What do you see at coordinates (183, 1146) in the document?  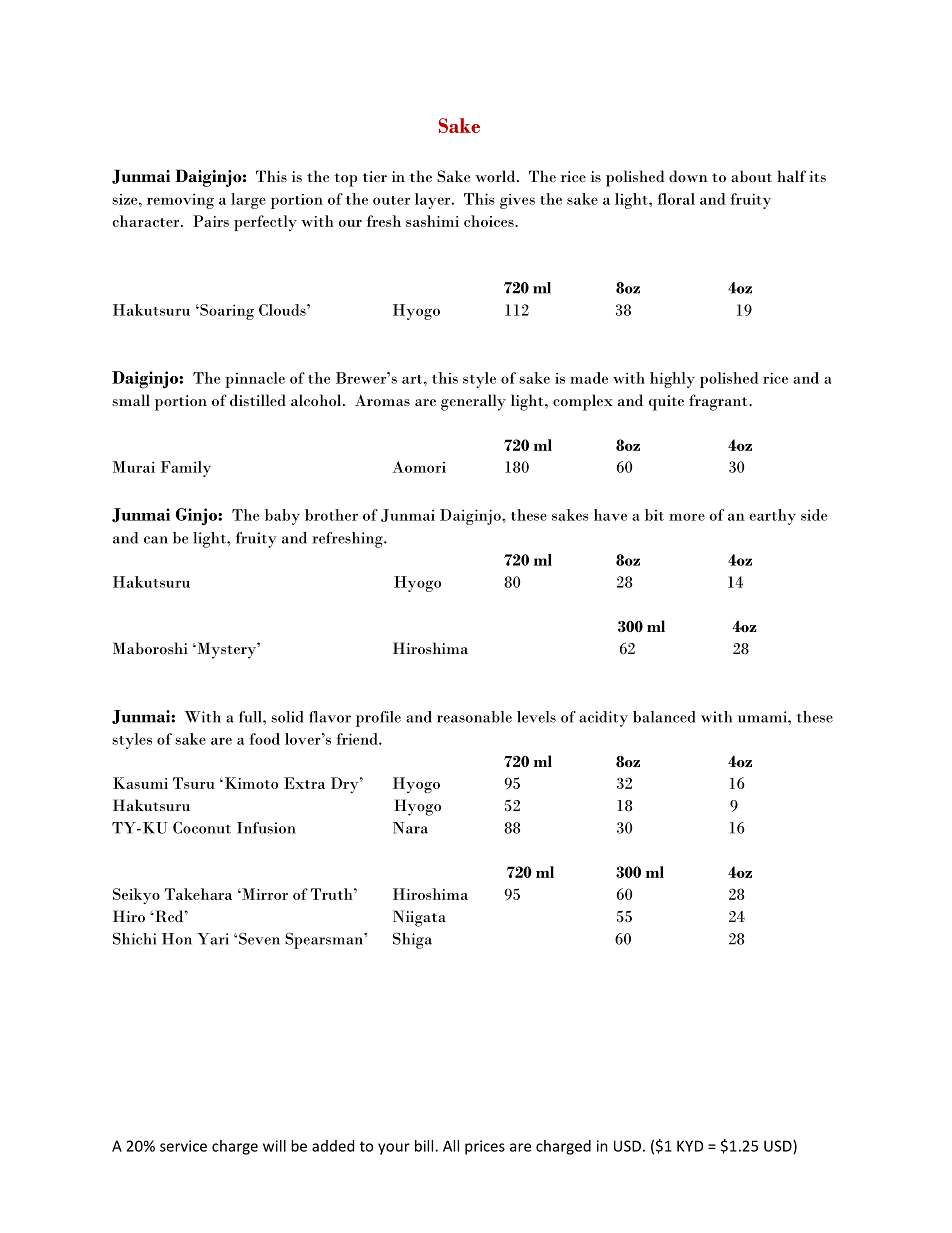 I see `service` at bounding box center [183, 1146].
